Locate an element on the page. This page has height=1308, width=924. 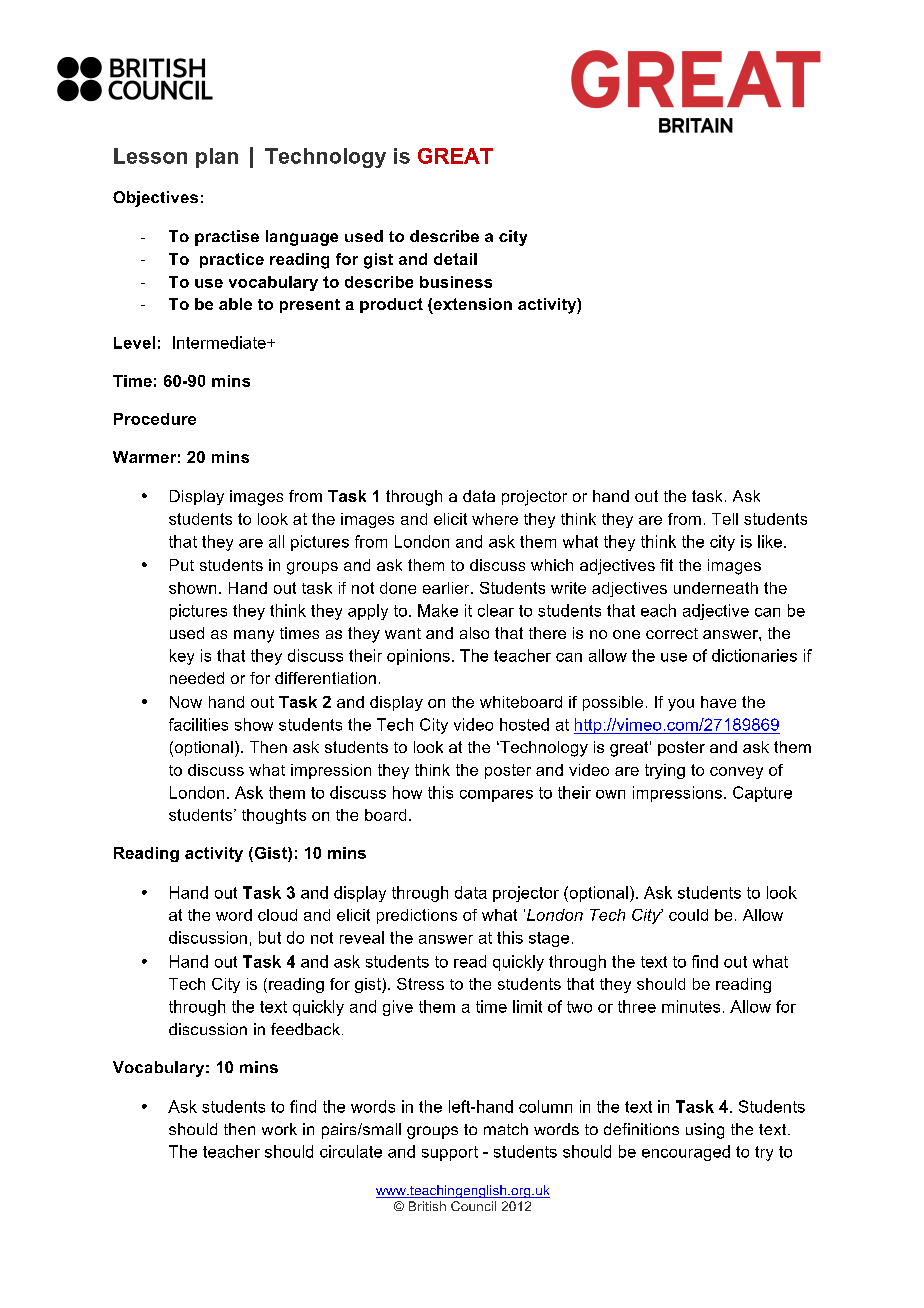
business is located at coordinates (456, 282).
